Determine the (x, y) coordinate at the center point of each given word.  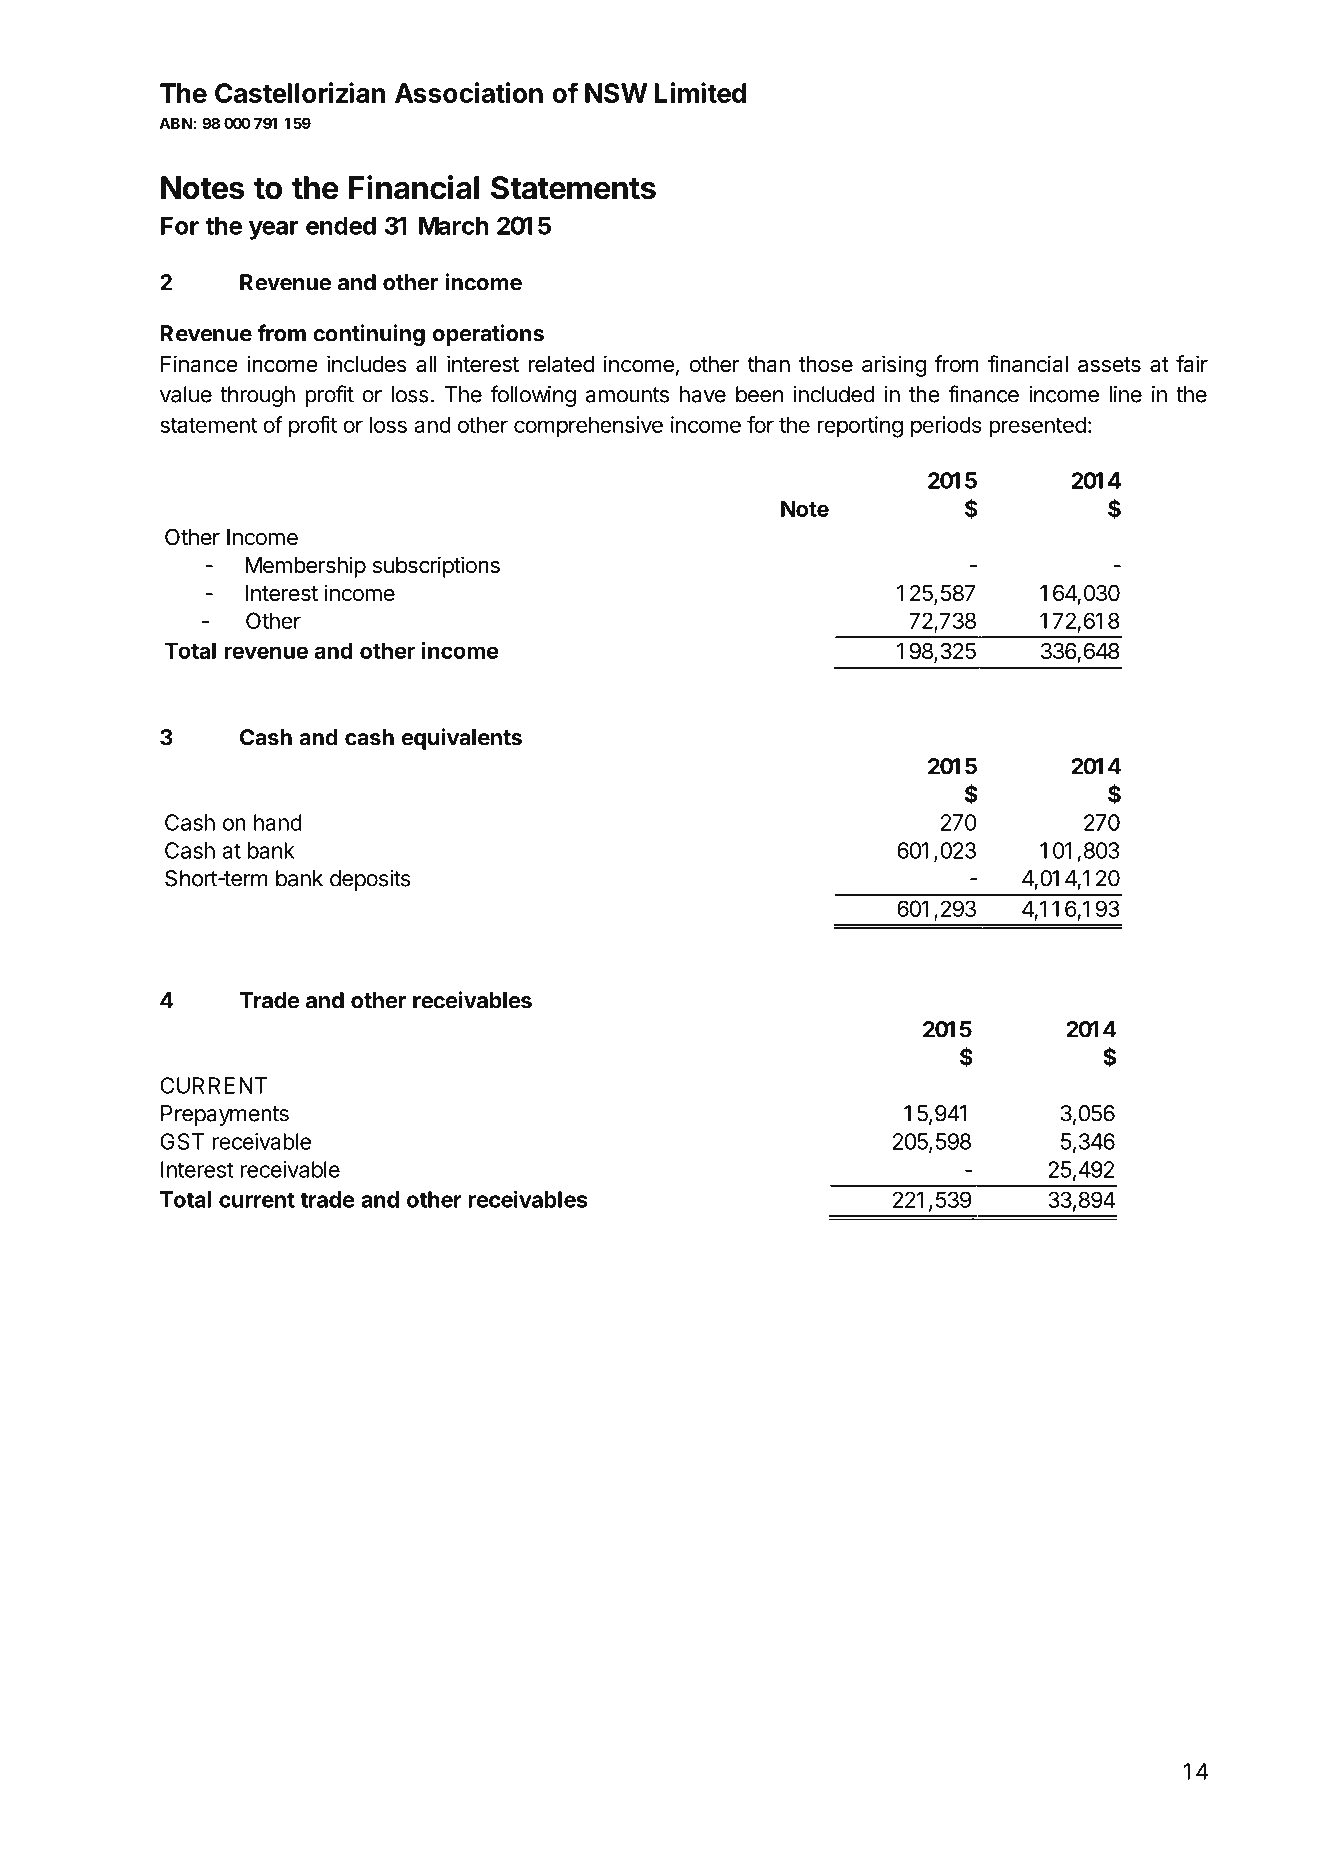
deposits (370, 880)
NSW (616, 93)
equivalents (462, 739)
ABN (175, 123)
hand (278, 822)
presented (1037, 427)
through (257, 396)
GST (182, 1141)
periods (946, 427)
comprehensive (588, 427)
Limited (700, 92)
